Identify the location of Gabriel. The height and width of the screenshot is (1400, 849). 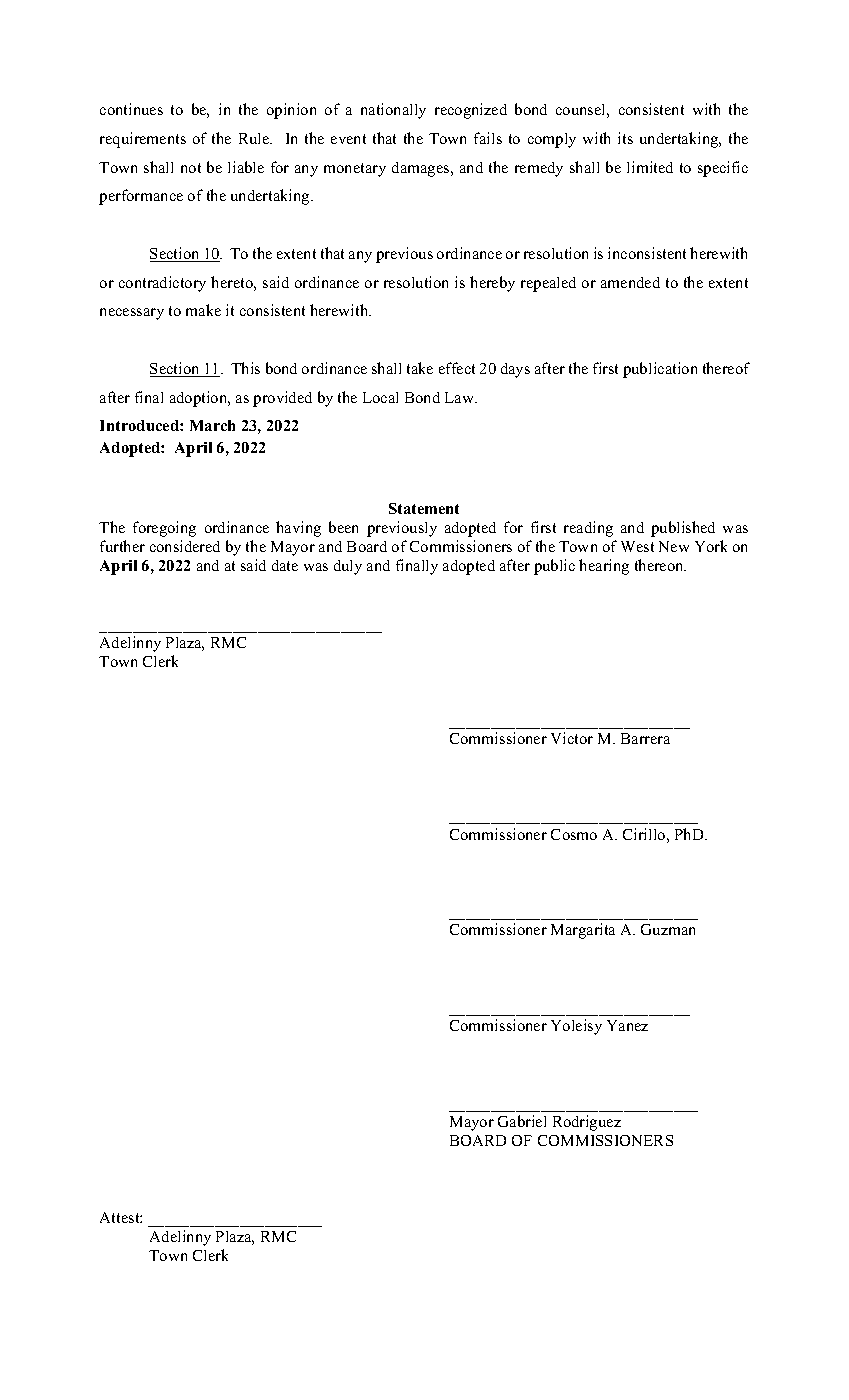
(522, 1121).
